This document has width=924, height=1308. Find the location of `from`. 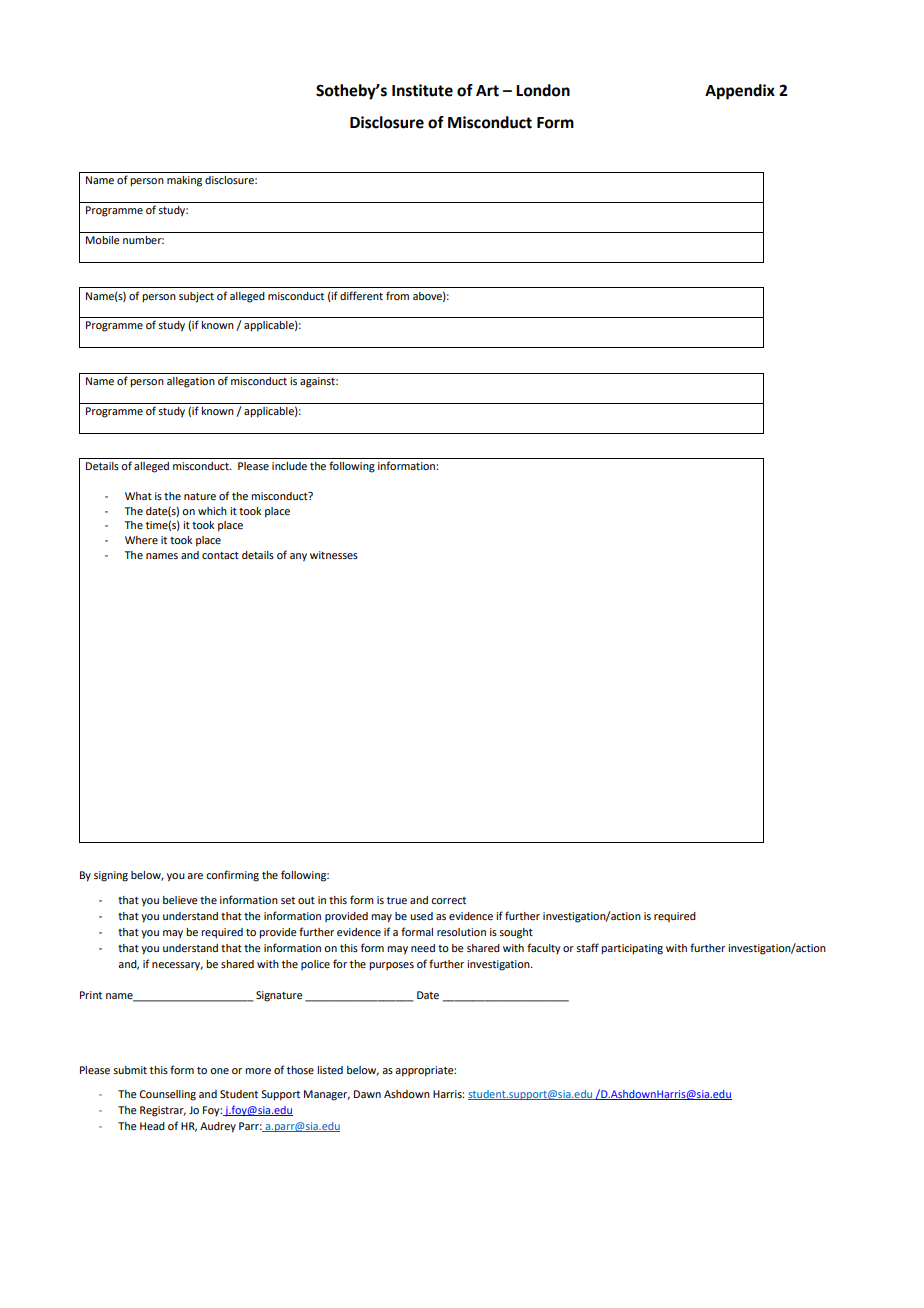

from is located at coordinates (397, 295).
